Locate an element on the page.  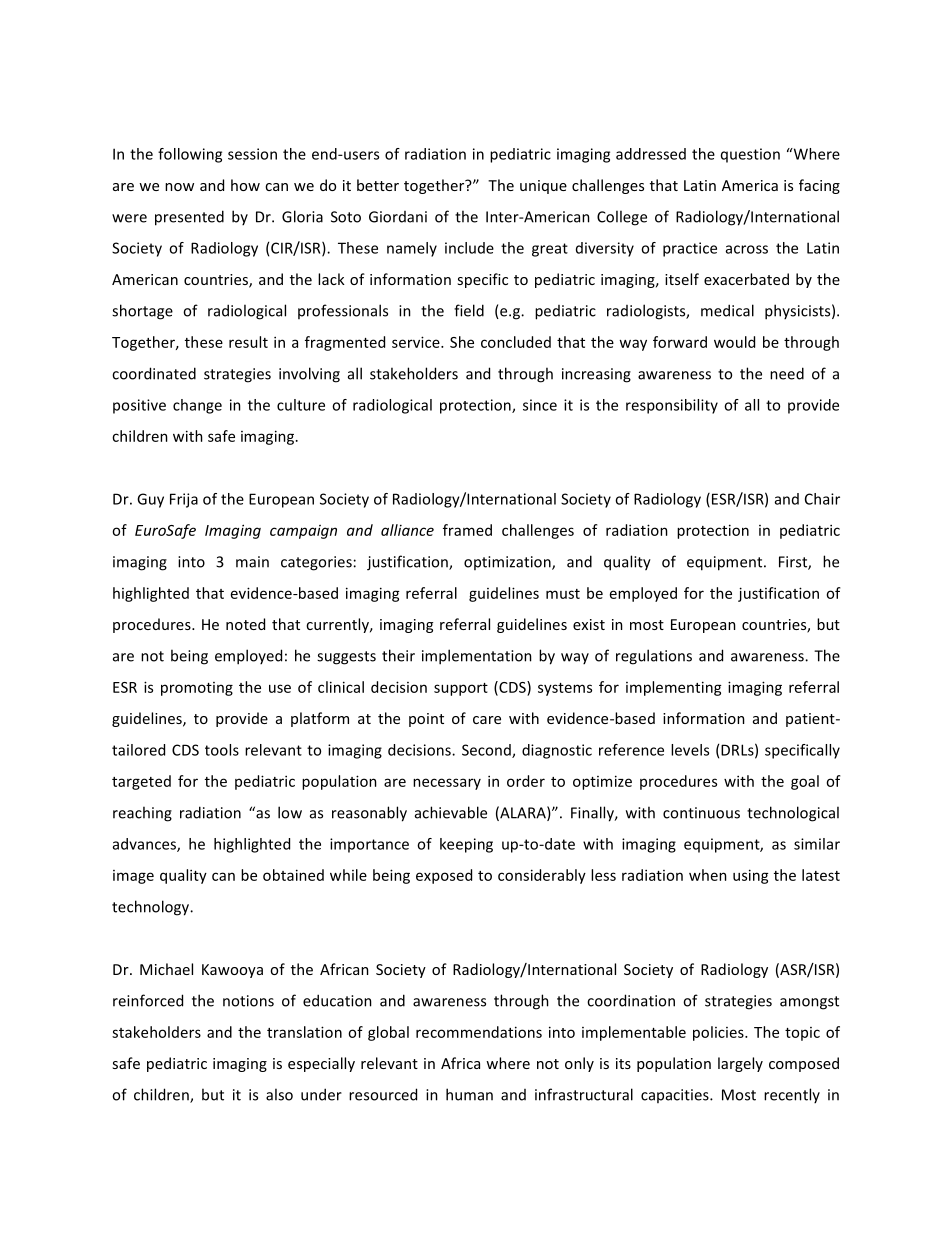
using is located at coordinates (751, 876).
